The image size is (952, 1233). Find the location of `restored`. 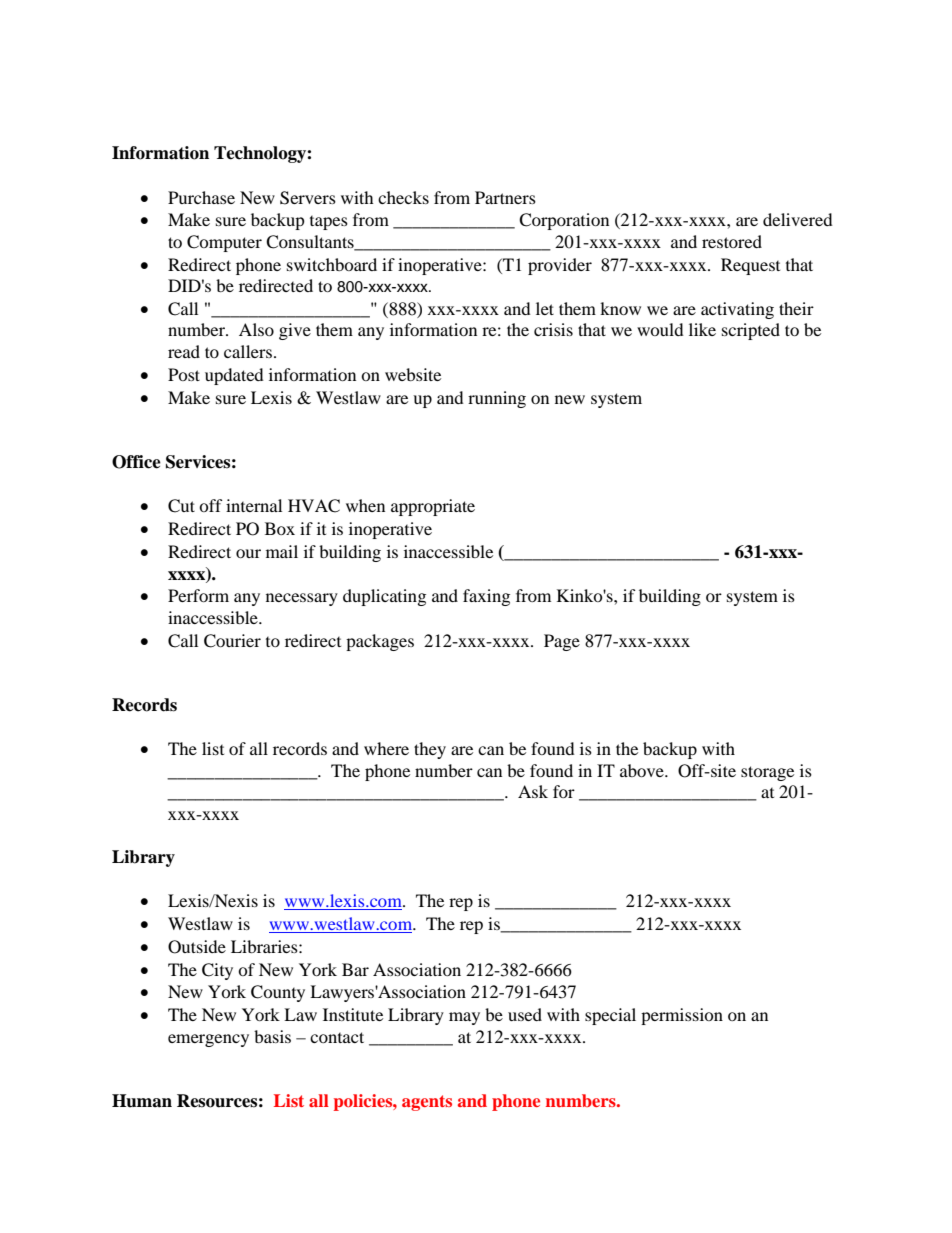

restored is located at coordinates (732, 241).
